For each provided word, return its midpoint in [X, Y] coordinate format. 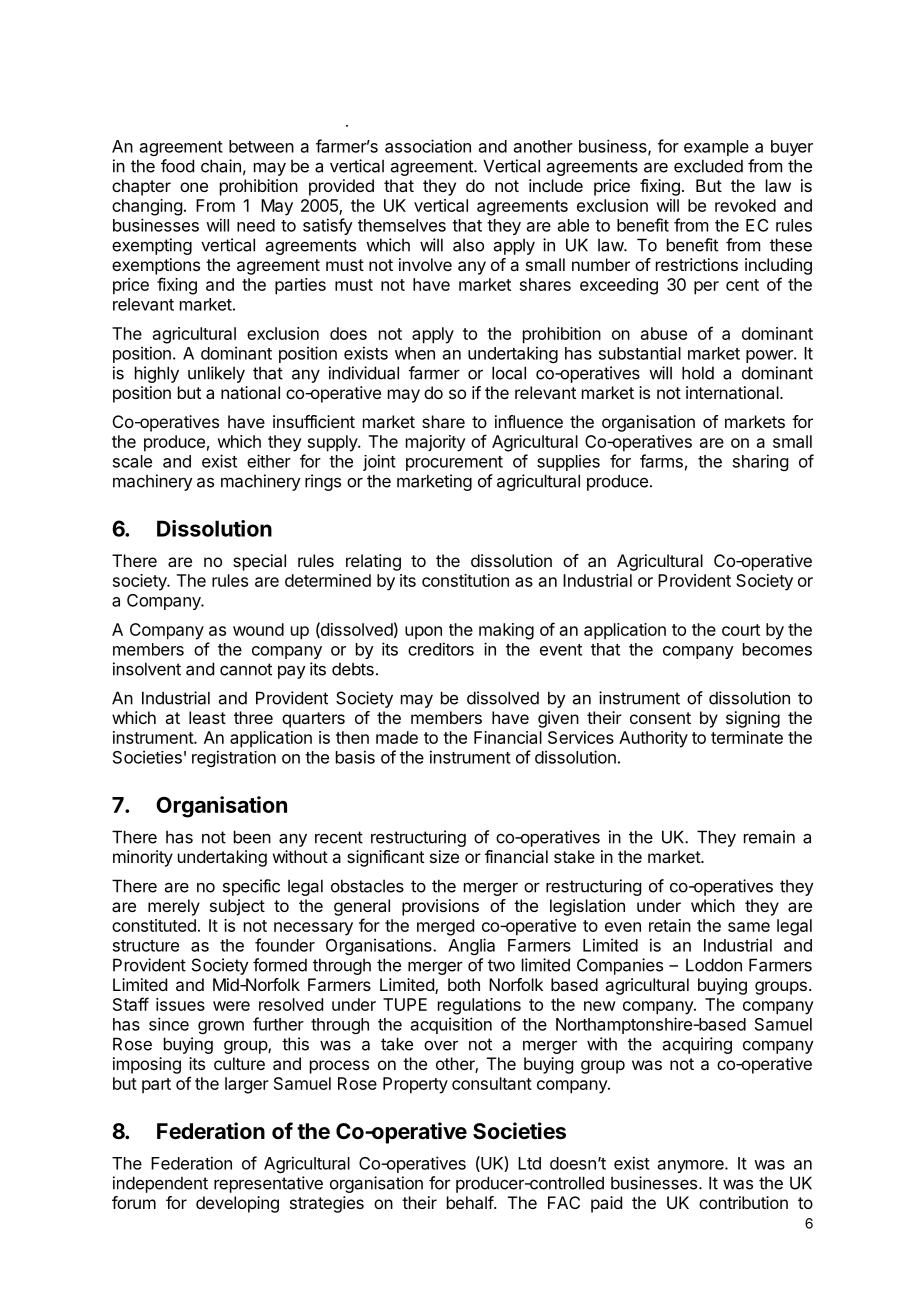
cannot [246, 669]
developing [237, 1204]
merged [445, 927]
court [741, 630]
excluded [708, 166]
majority [436, 443]
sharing [760, 462]
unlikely [216, 374]
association [428, 146]
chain [221, 166]
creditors [441, 649]
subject [237, 907]
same [749, 927]
